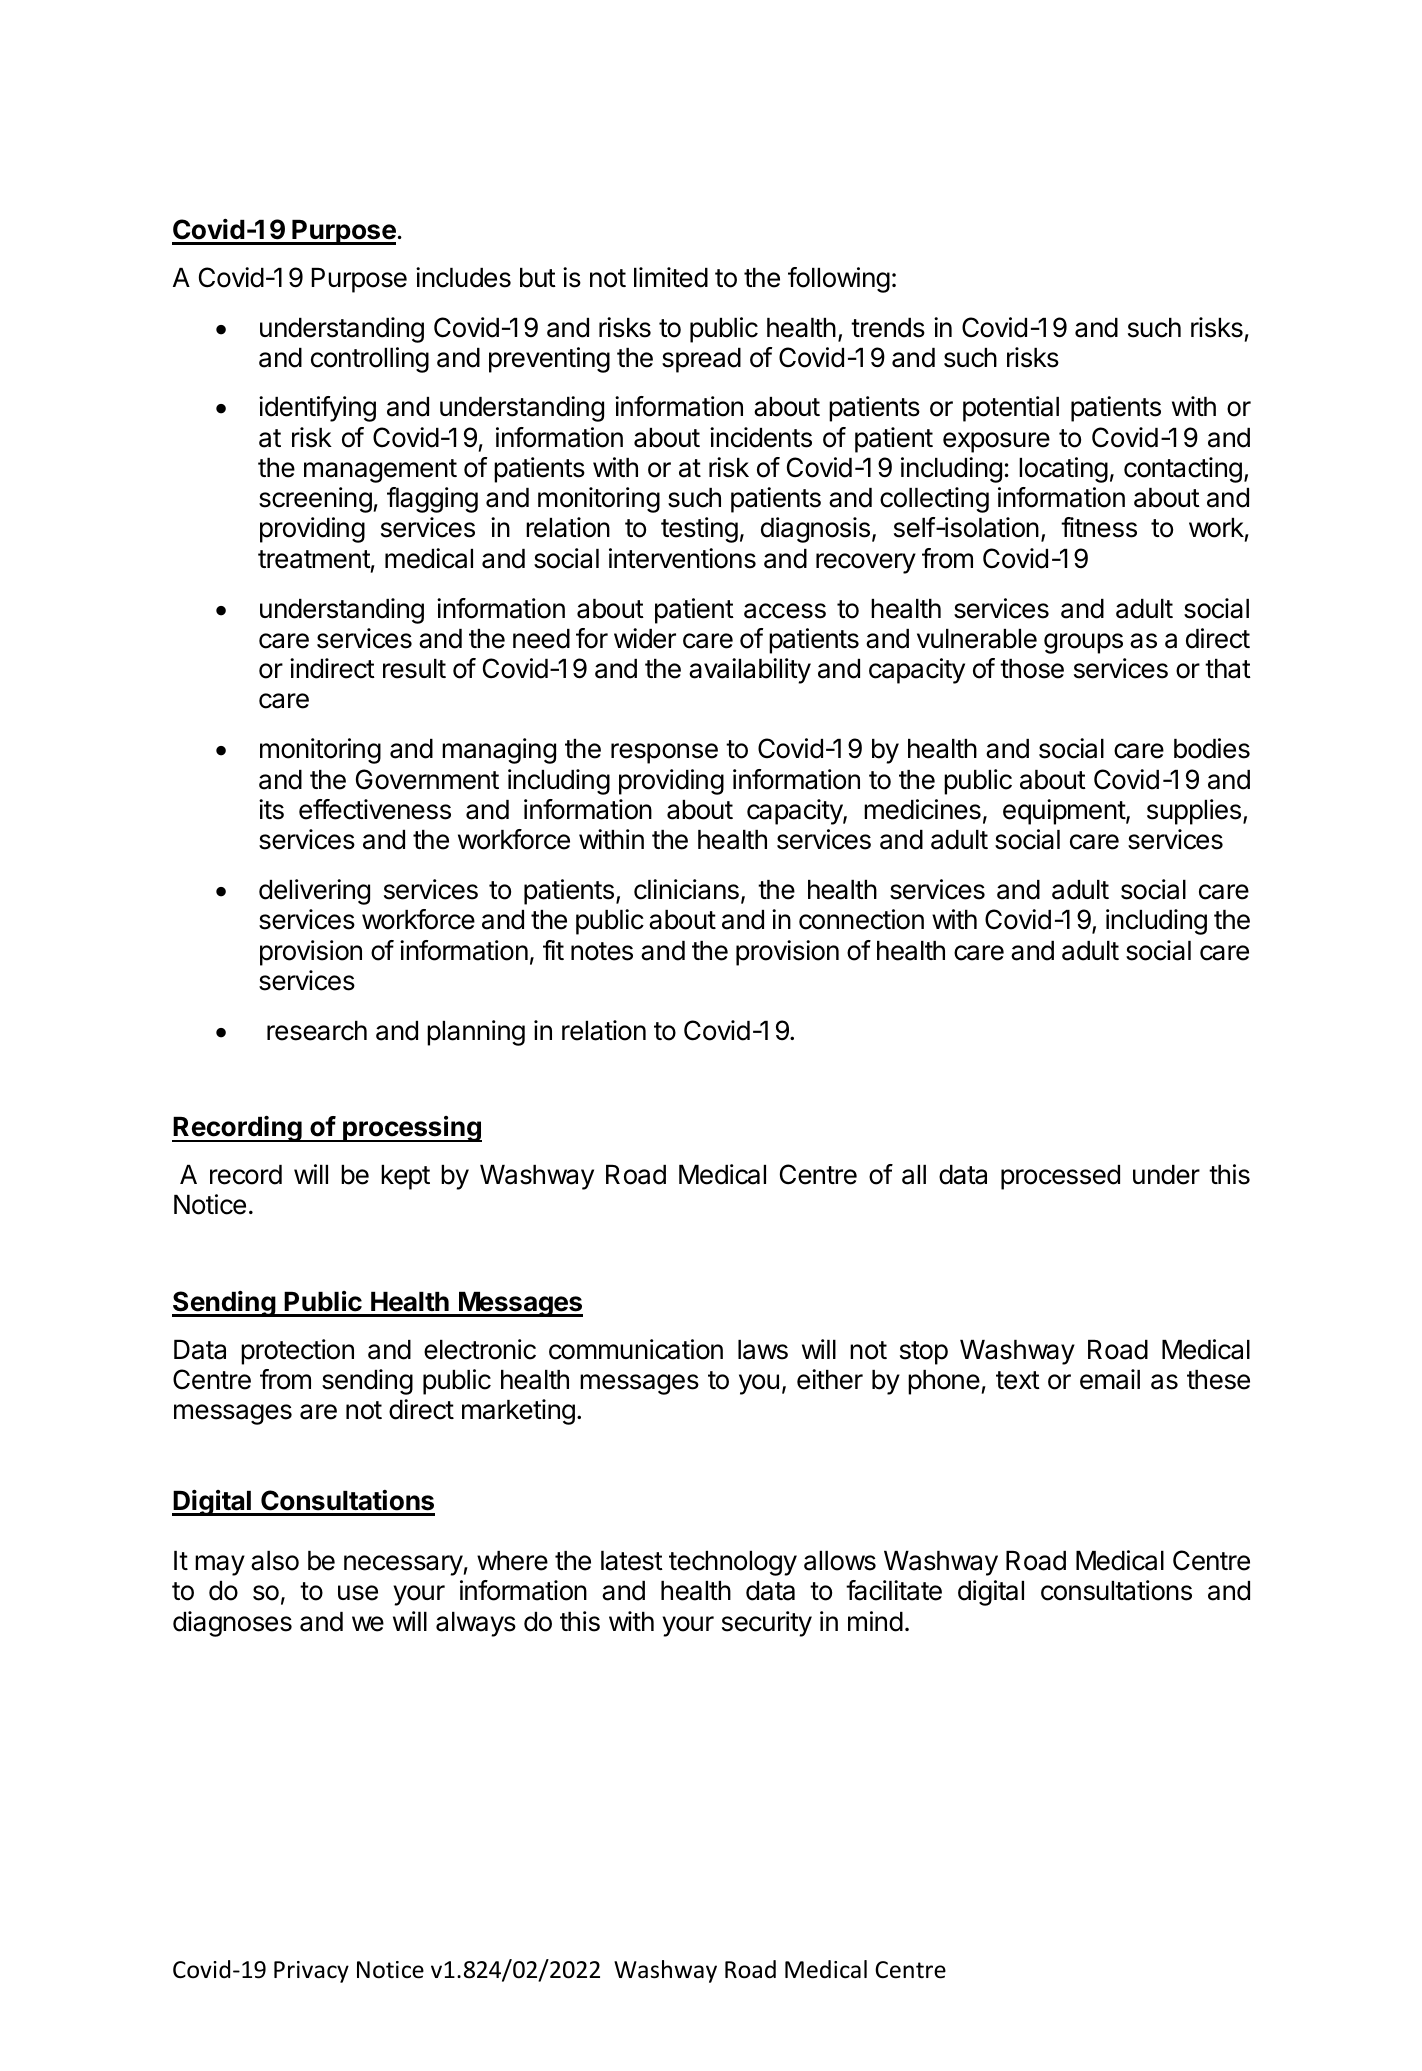  Describe the element at coordinates (767, 1624) in the screenshot. I see `security` at that location.
